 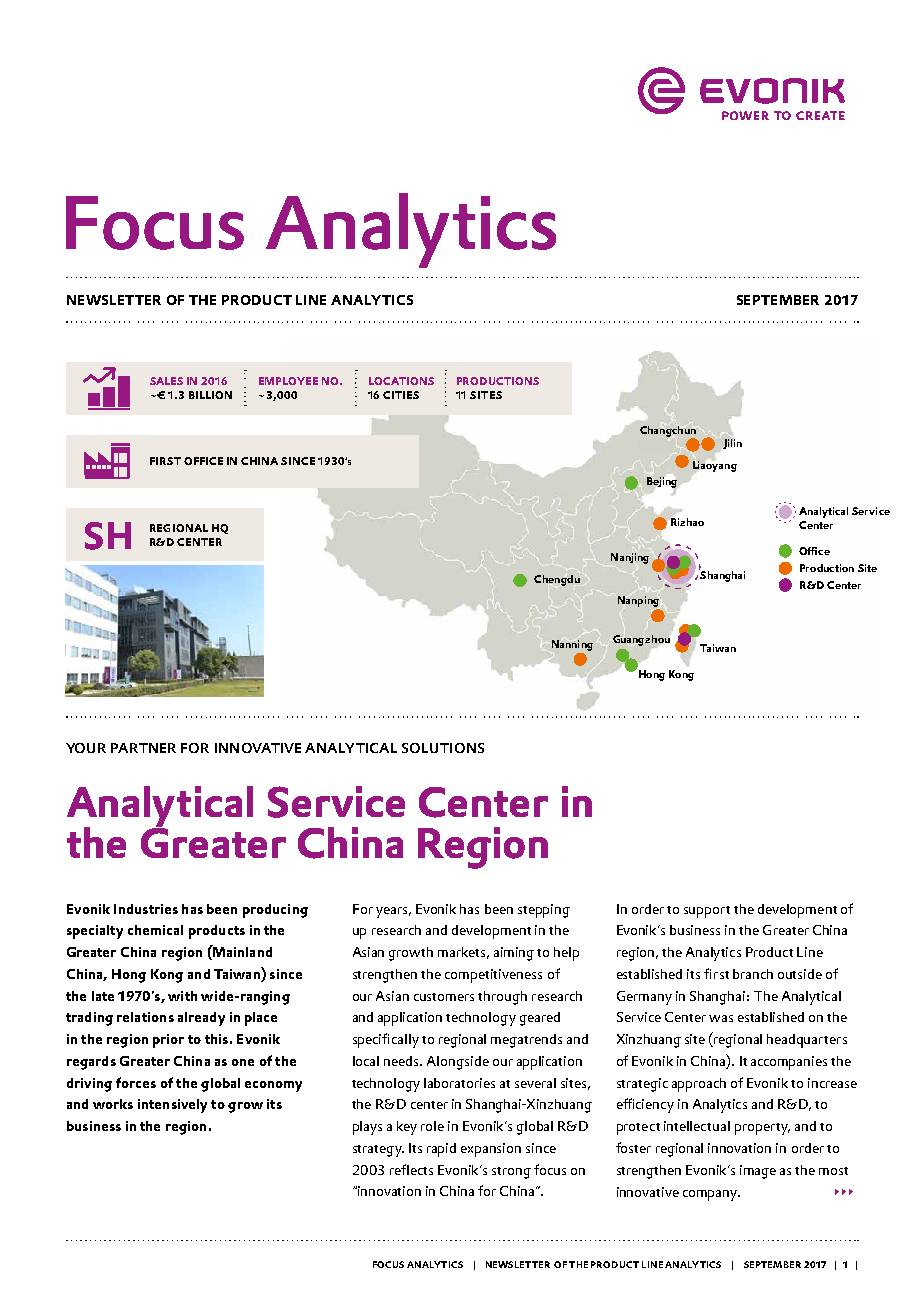 What do you see at coordinates (172, 1106) in the image?
I see `intensively` at bounding box center [172, 1106].
